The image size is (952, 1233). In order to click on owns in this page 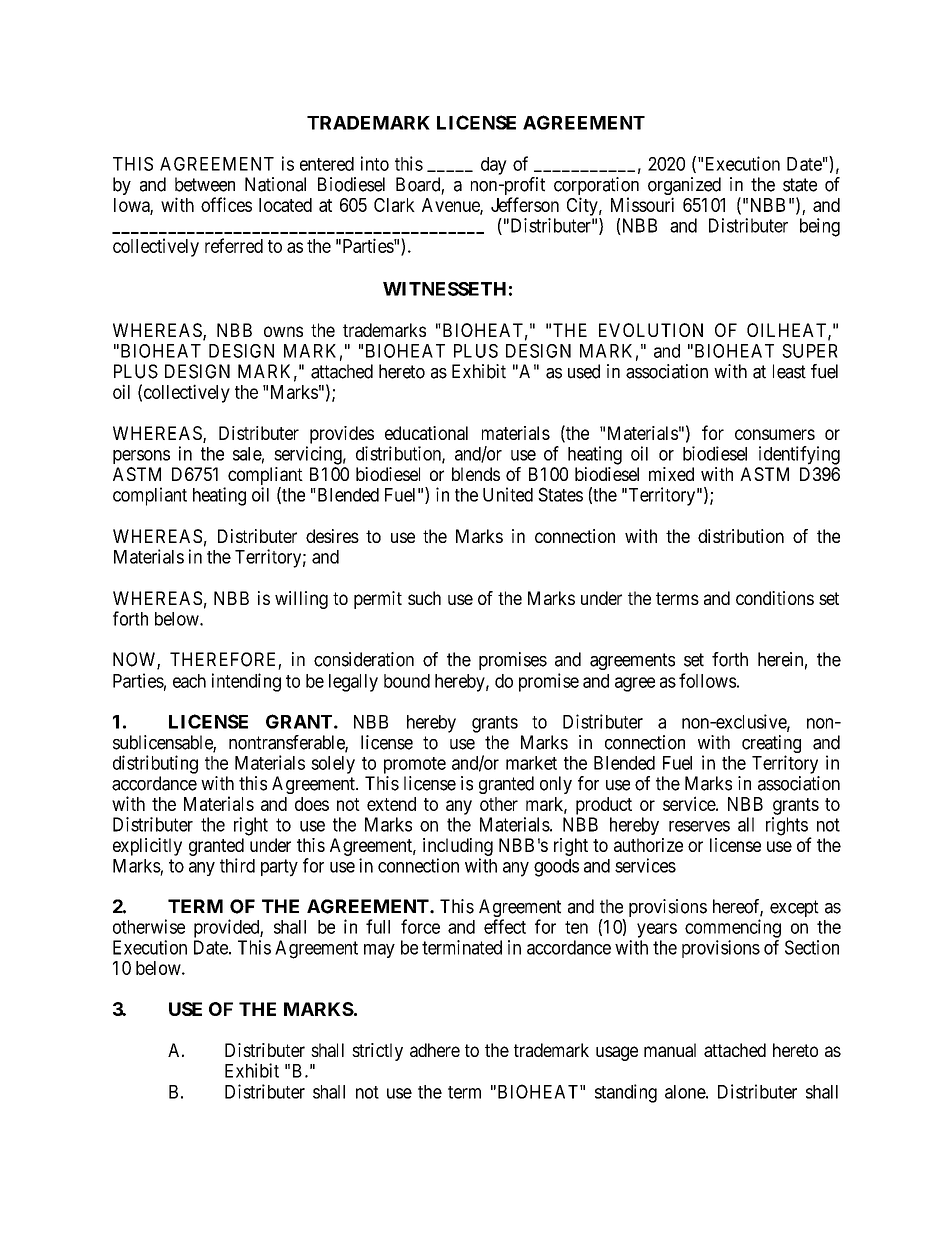, I will do `click(283, 331)`.
